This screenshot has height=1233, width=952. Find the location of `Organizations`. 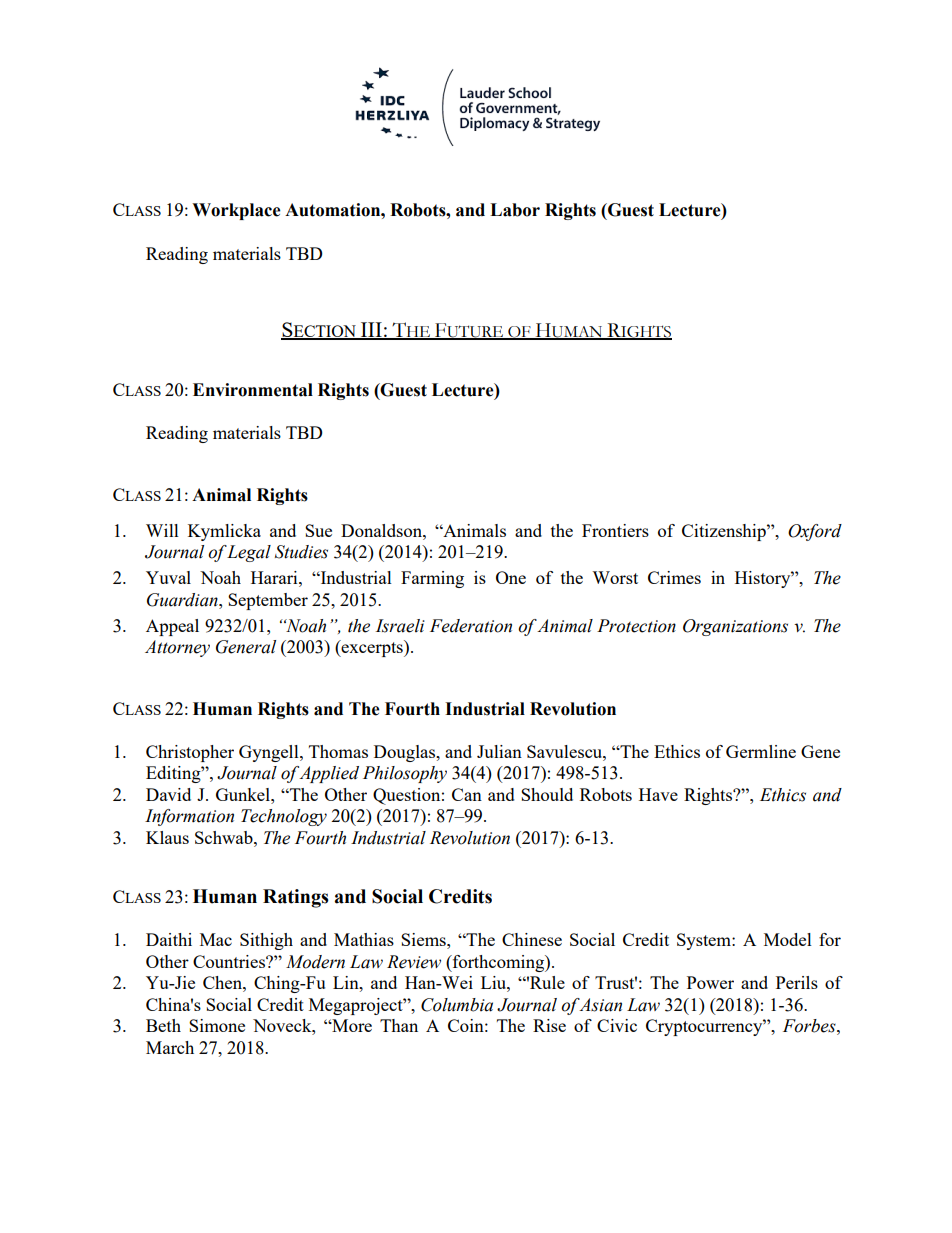

Organizations is located at coordinates (735, 627).
